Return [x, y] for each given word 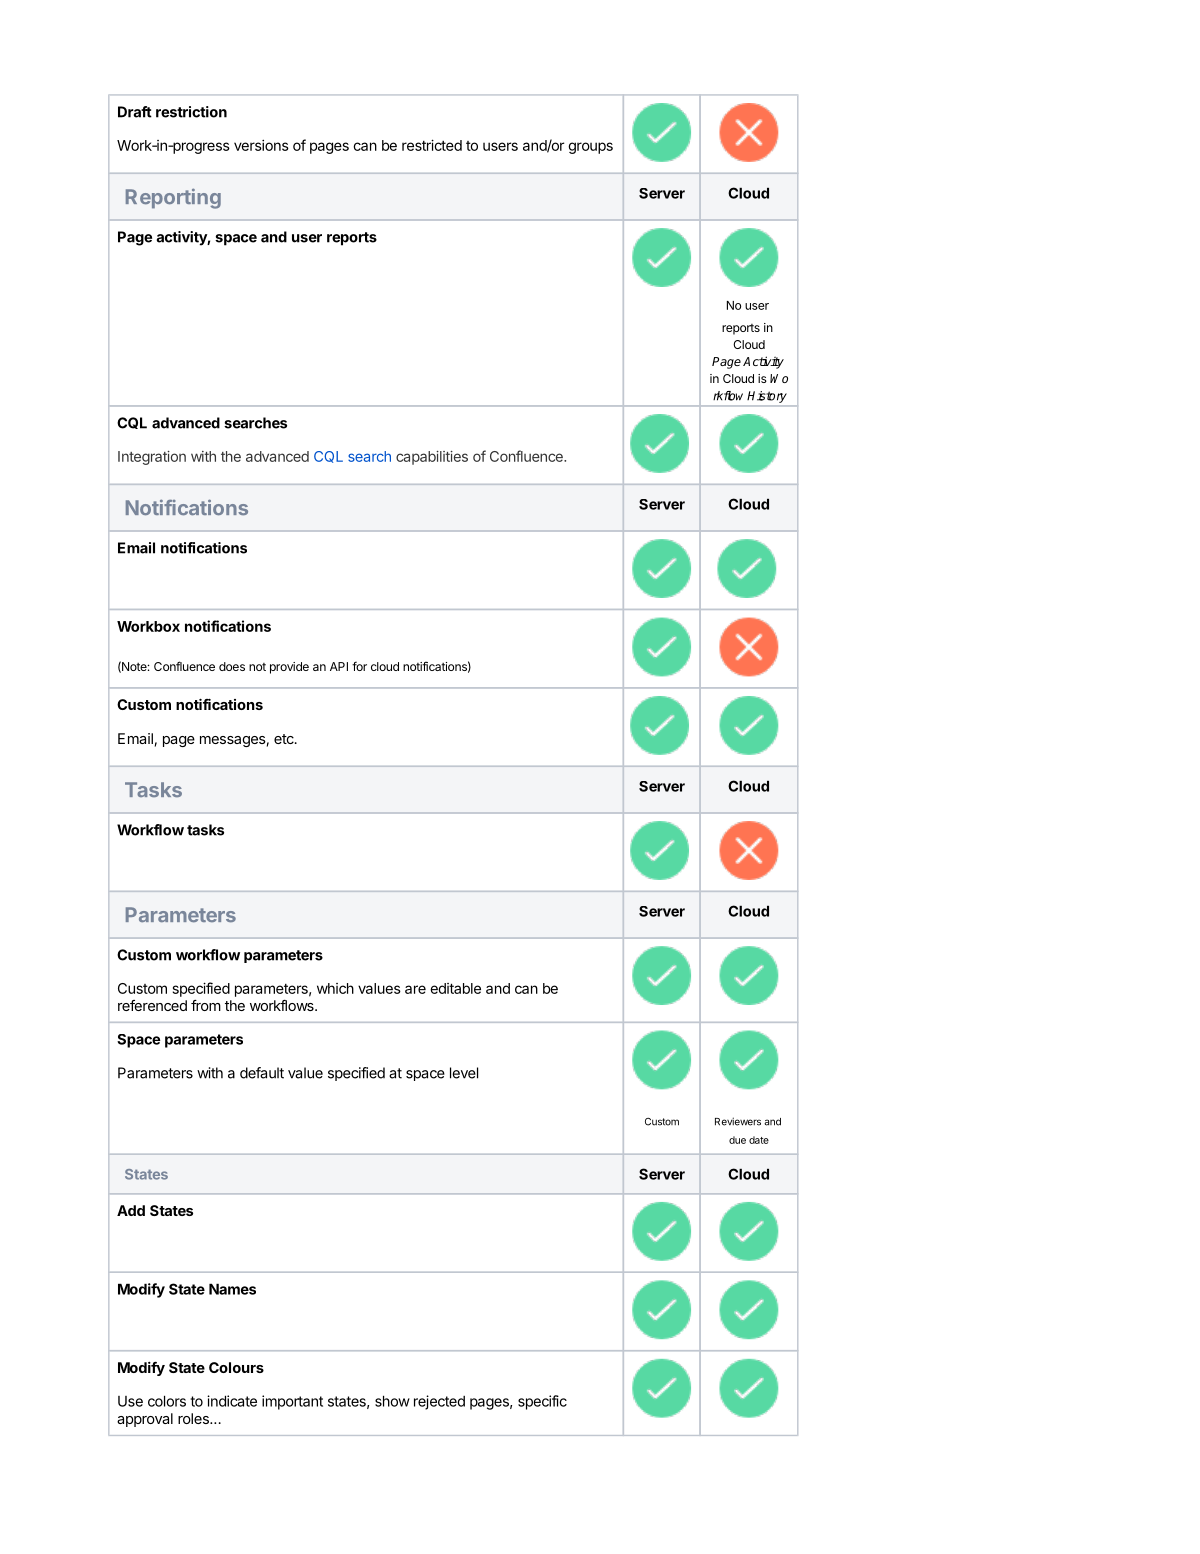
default [262, 1073]
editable [455, 988]
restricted [432, 145]
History [767, 397]
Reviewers [738, 1121]
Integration [152, 458]
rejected [439, 1402]
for [359, 666]
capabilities [432, 458]
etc [285, 739]
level [464, 1073]
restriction [191, 112]
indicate [232, 1401]
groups [590, 148]
